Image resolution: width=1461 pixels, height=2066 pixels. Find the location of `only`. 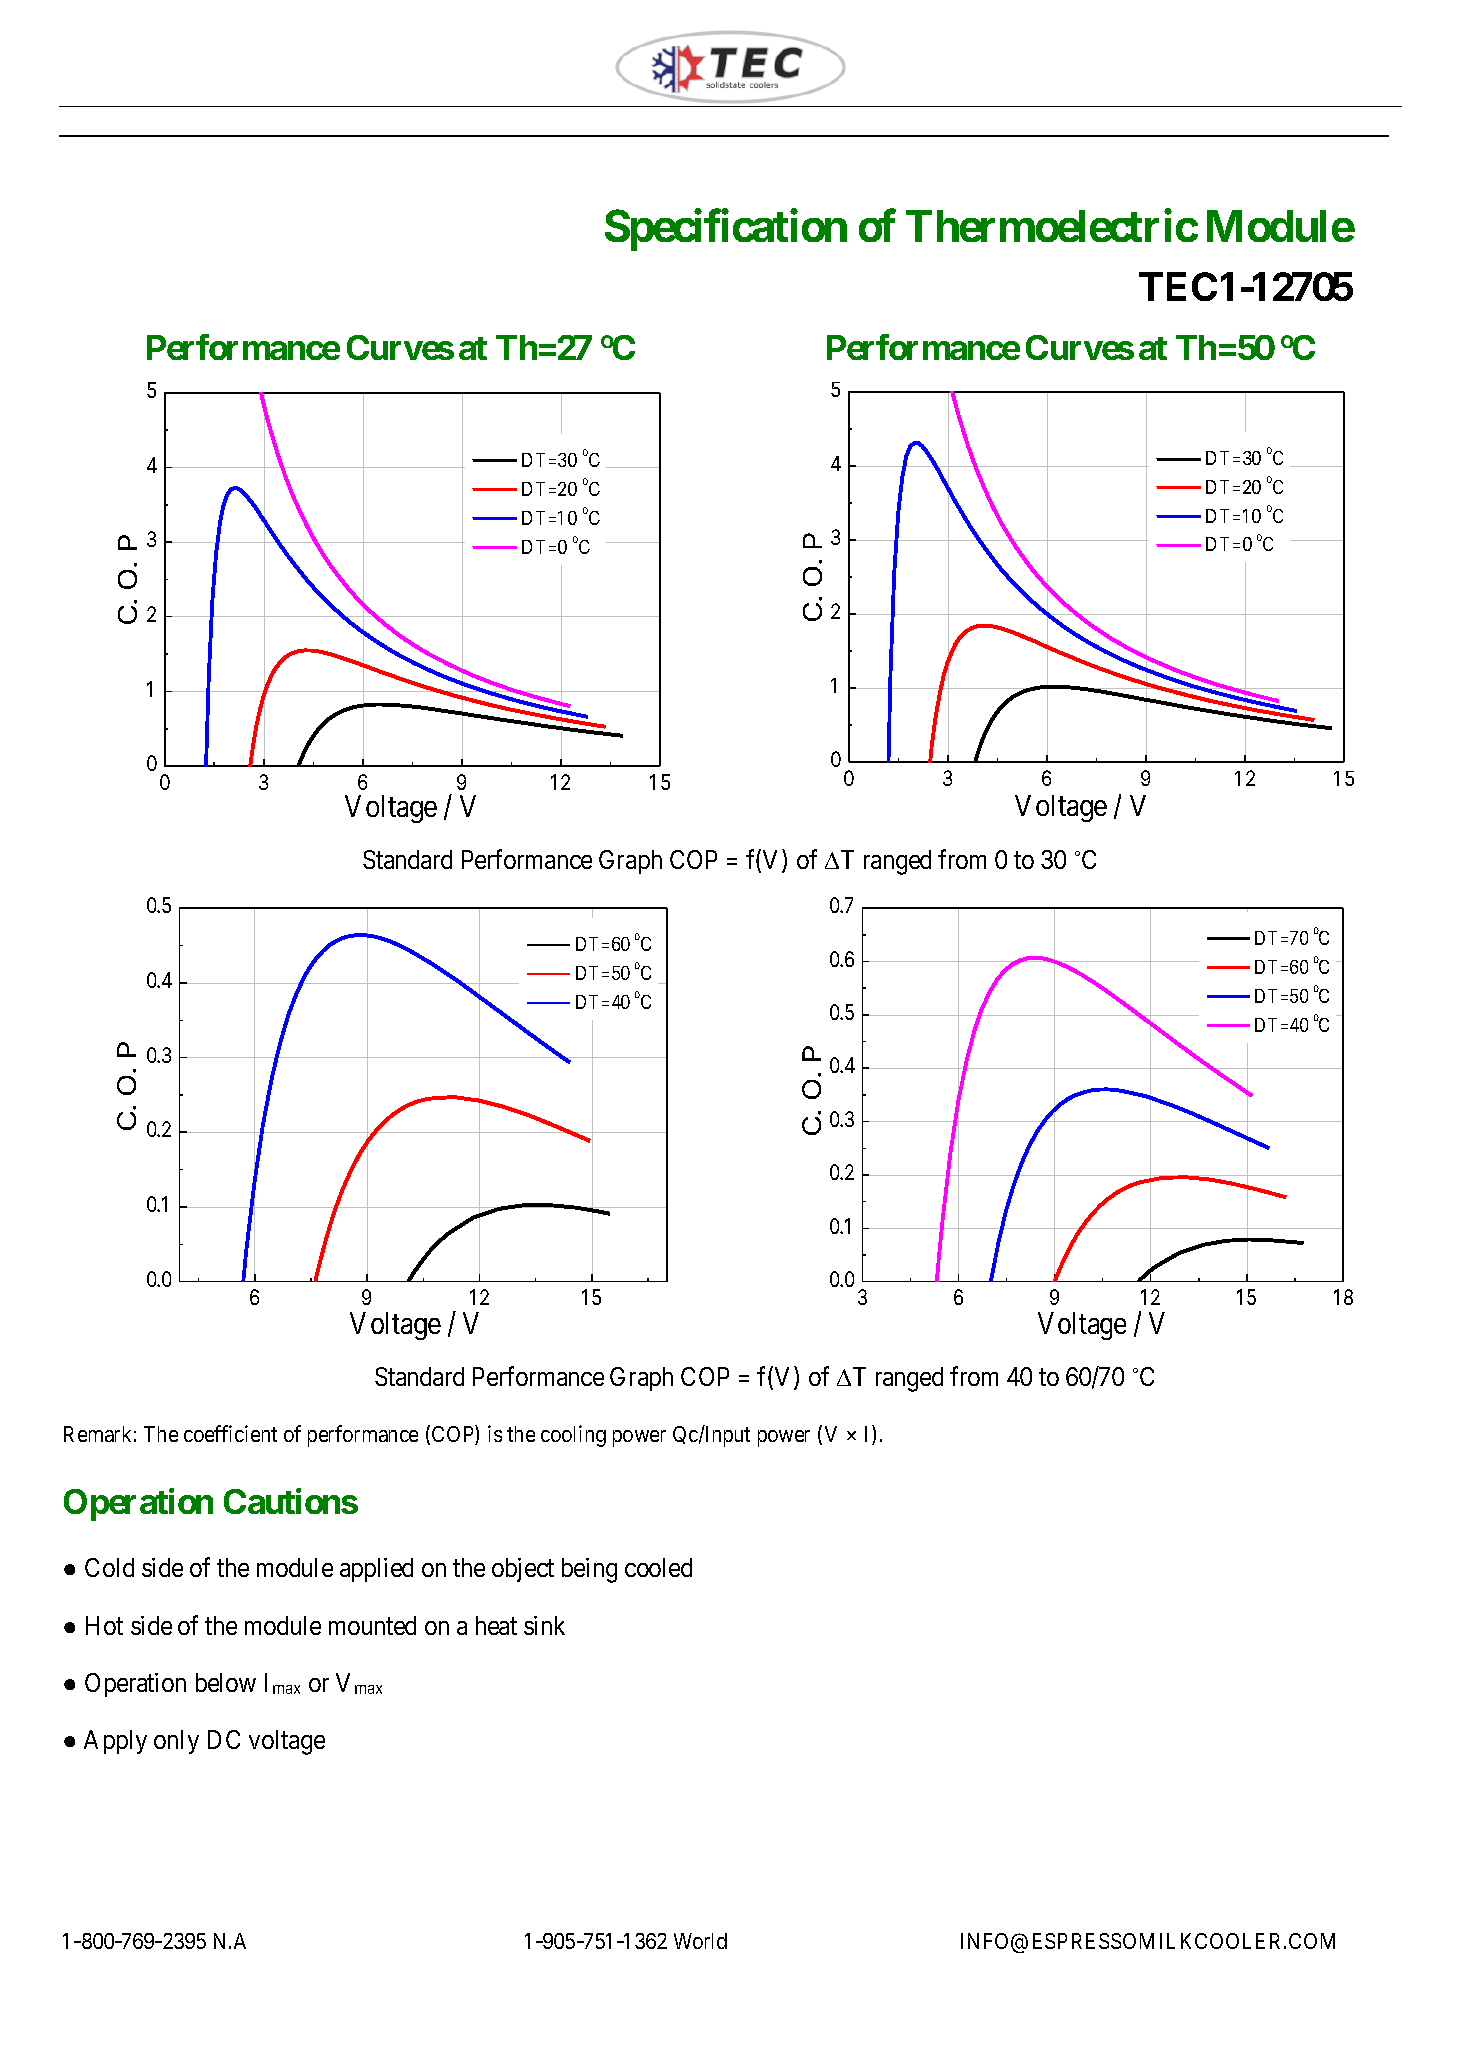

only is located at coordinates (176, 1742).
